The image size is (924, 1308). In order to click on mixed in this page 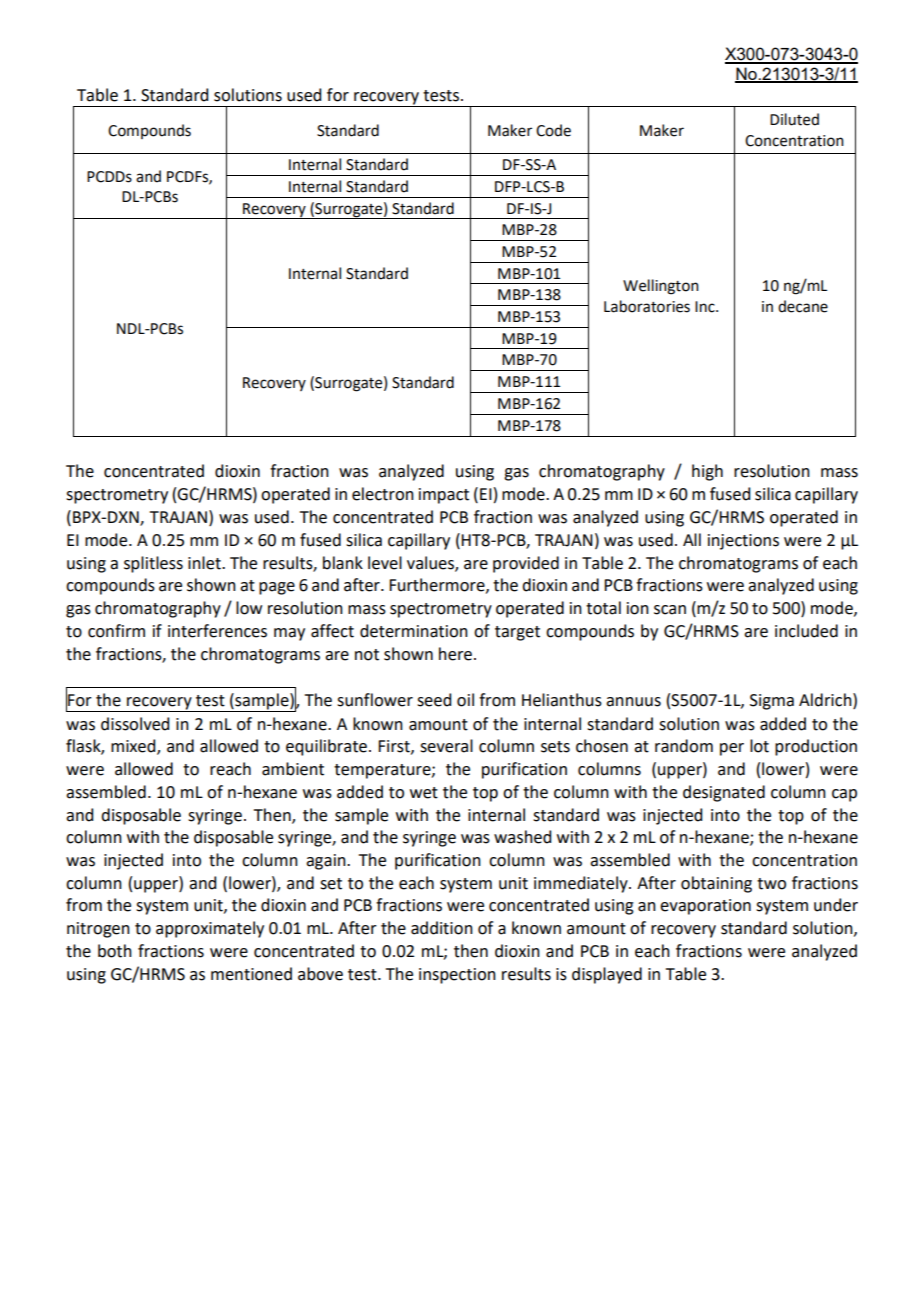, I will do `click(134, 747)`.
